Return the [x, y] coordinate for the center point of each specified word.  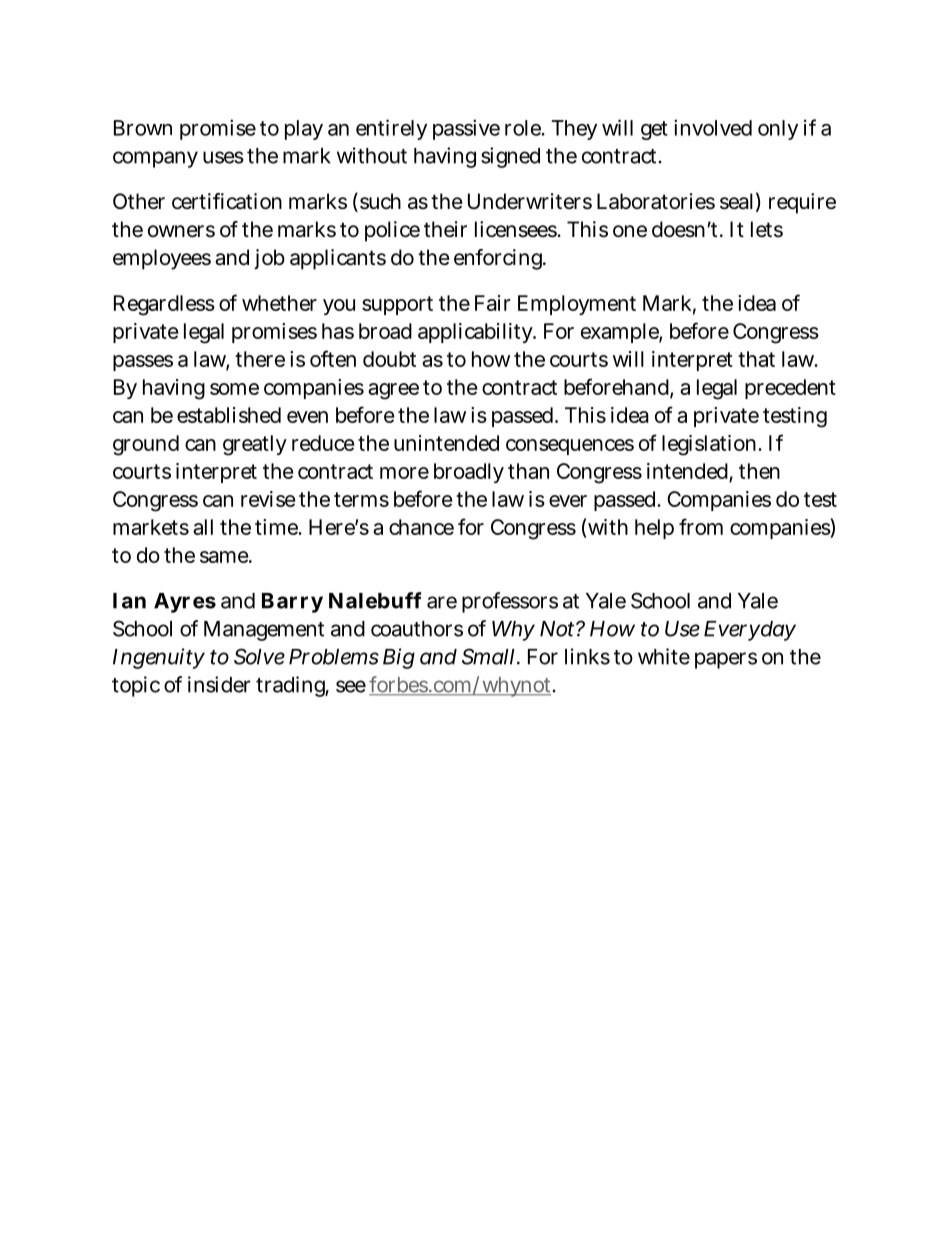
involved [713, 127]
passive [466, 129]
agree [393, 391]
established [229, 415]
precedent [790, 389]
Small [490, 656]
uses [223, 157]
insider [219, 684]
